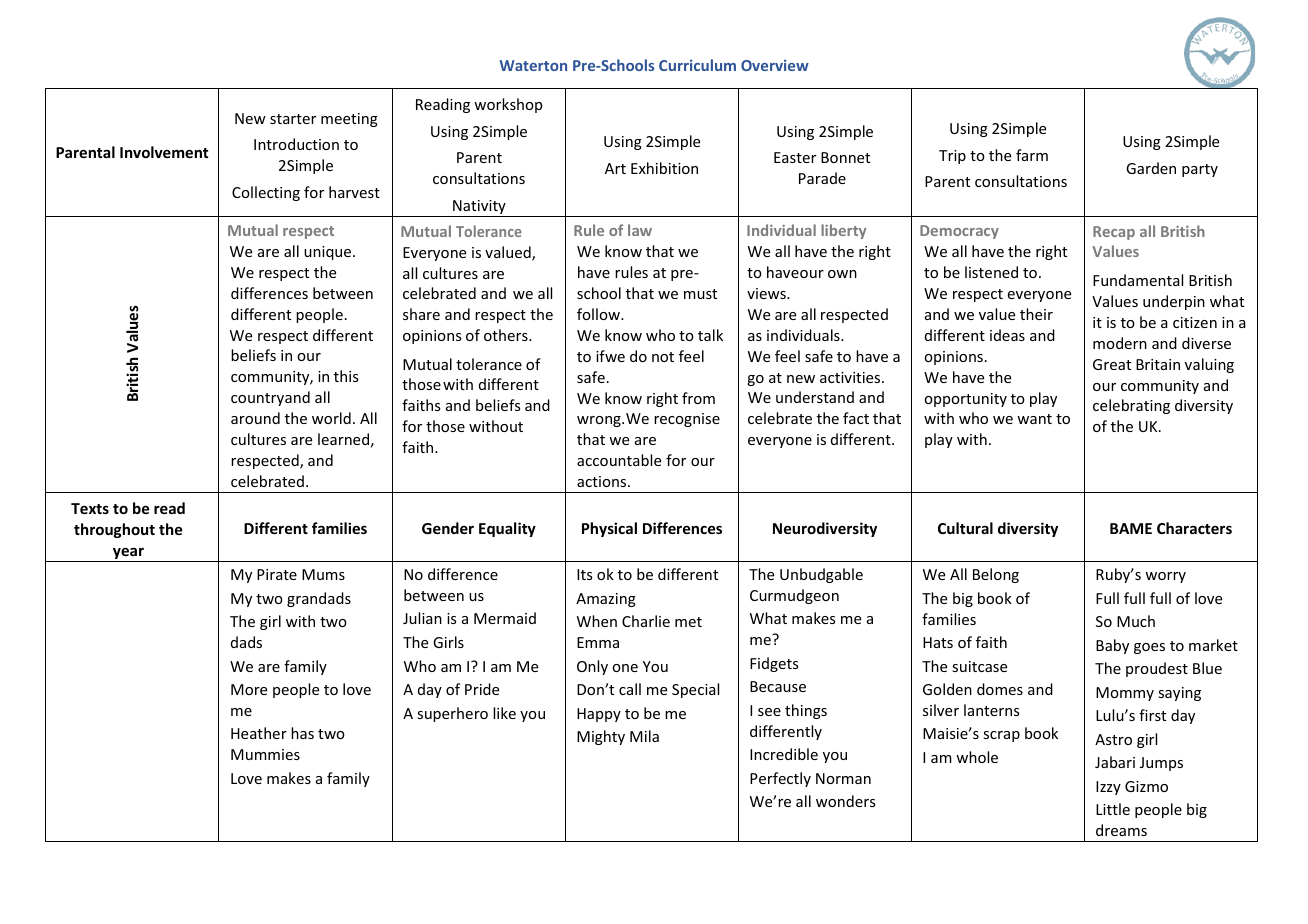 The width and height of the screenshot is (1308, 924). Describe the element at coordinates (293, 119) in the screenshot. I see `starter` at that location.
